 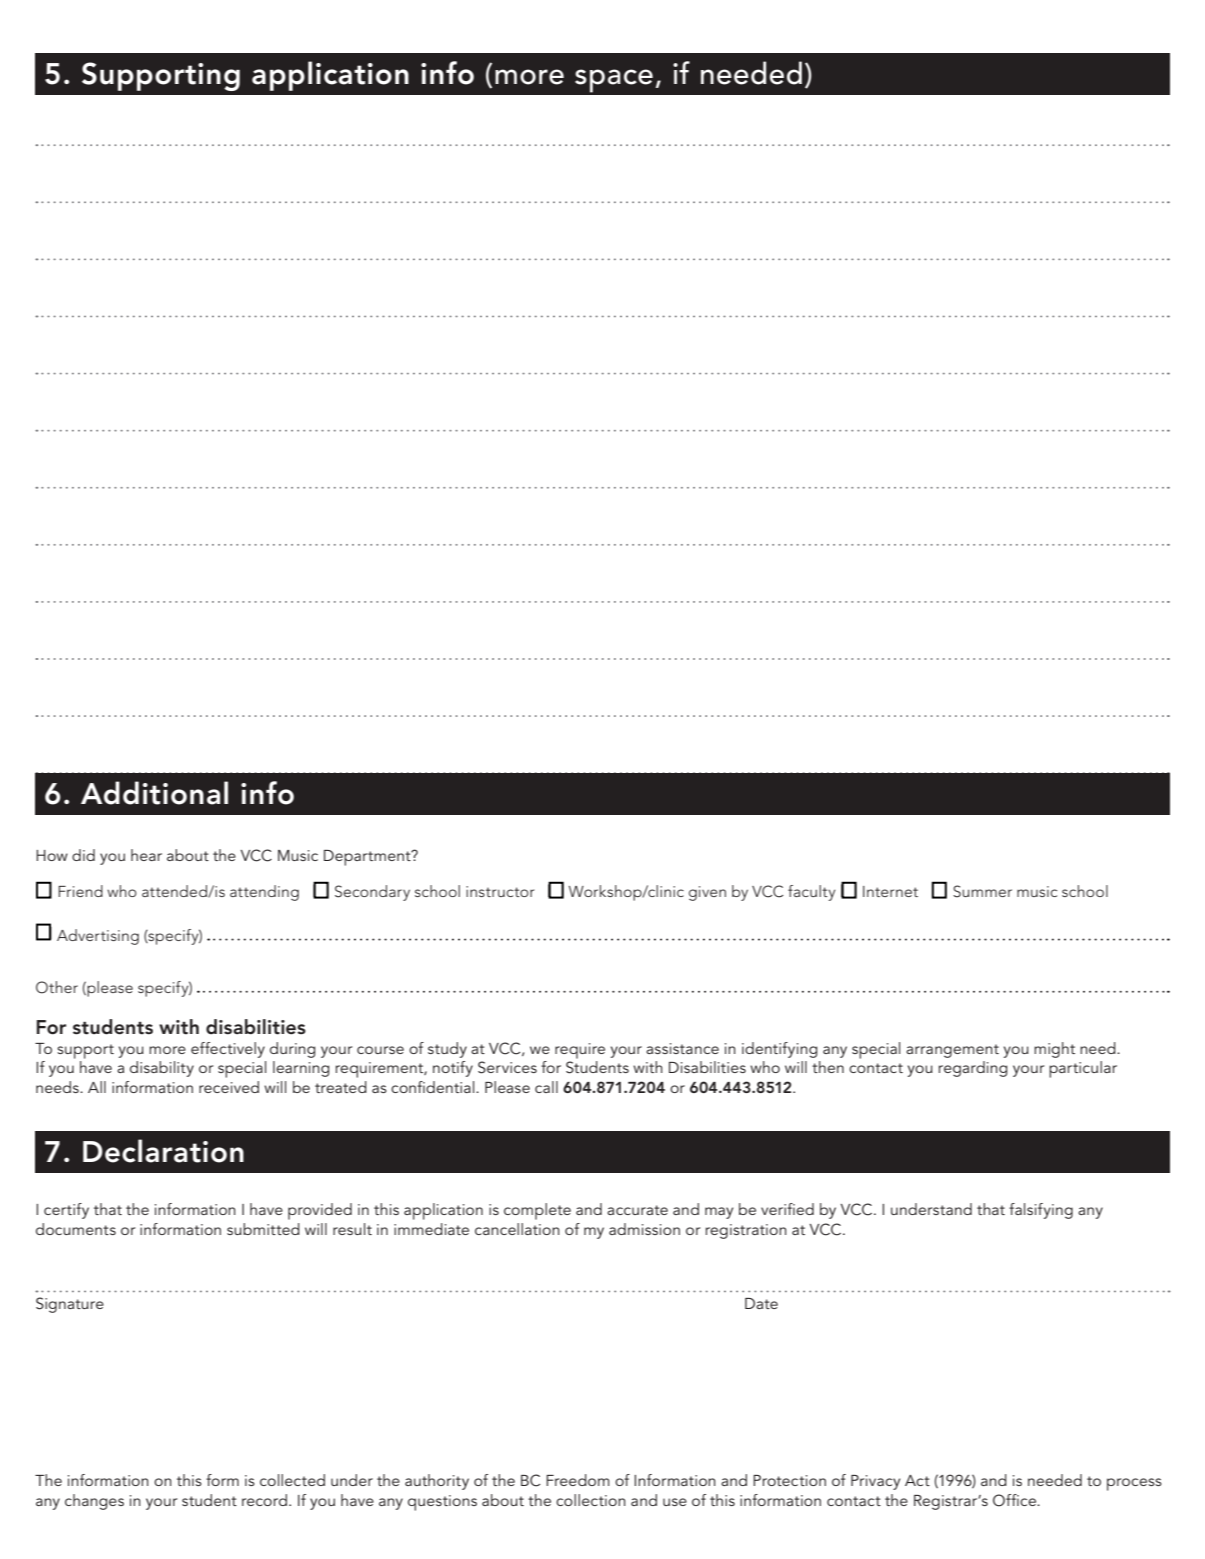 What do you see at coordinates (682, 1048) in the image?
I see `assistance` at bounding box center [682, 1048].
